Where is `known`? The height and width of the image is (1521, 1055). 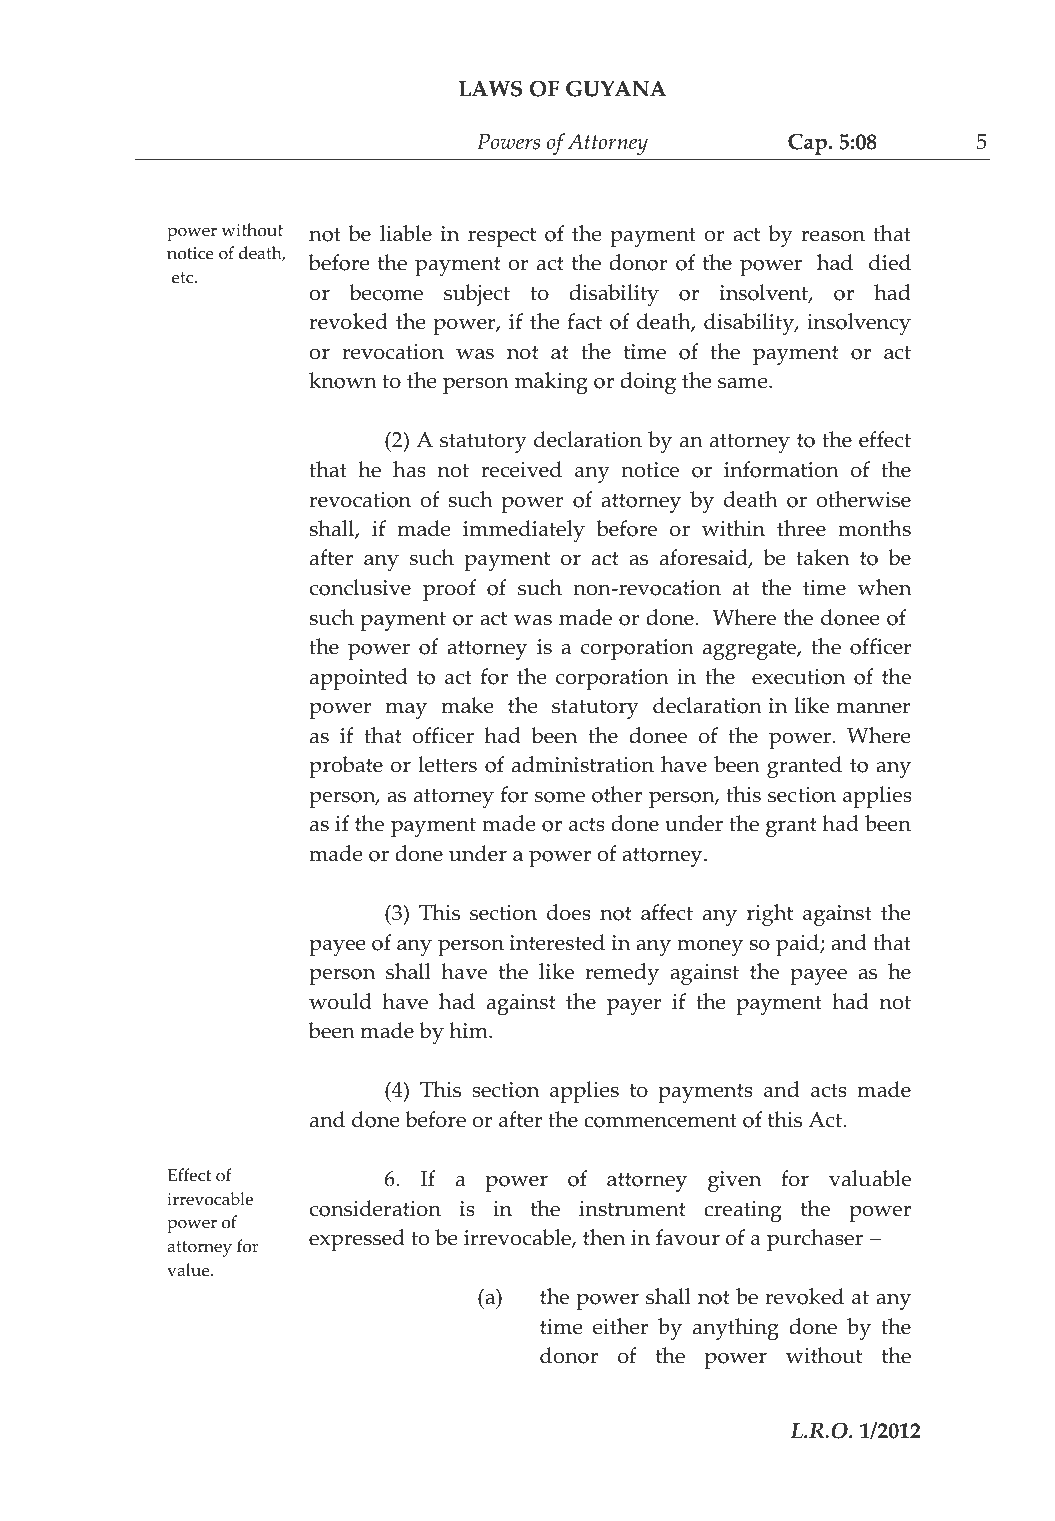
known is located at coordinates (343, 380).
